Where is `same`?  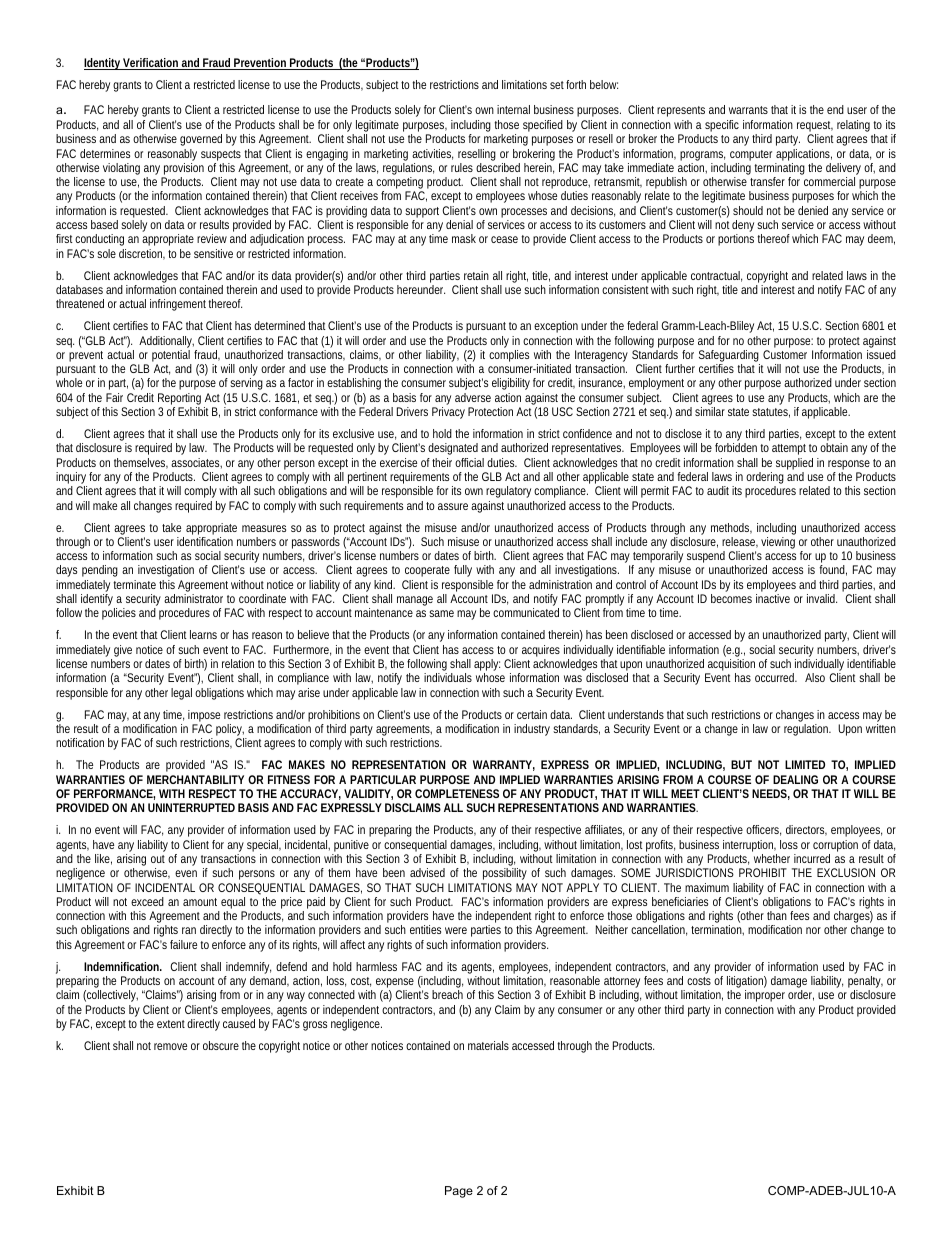
same is located at coordinates (441, 613).
